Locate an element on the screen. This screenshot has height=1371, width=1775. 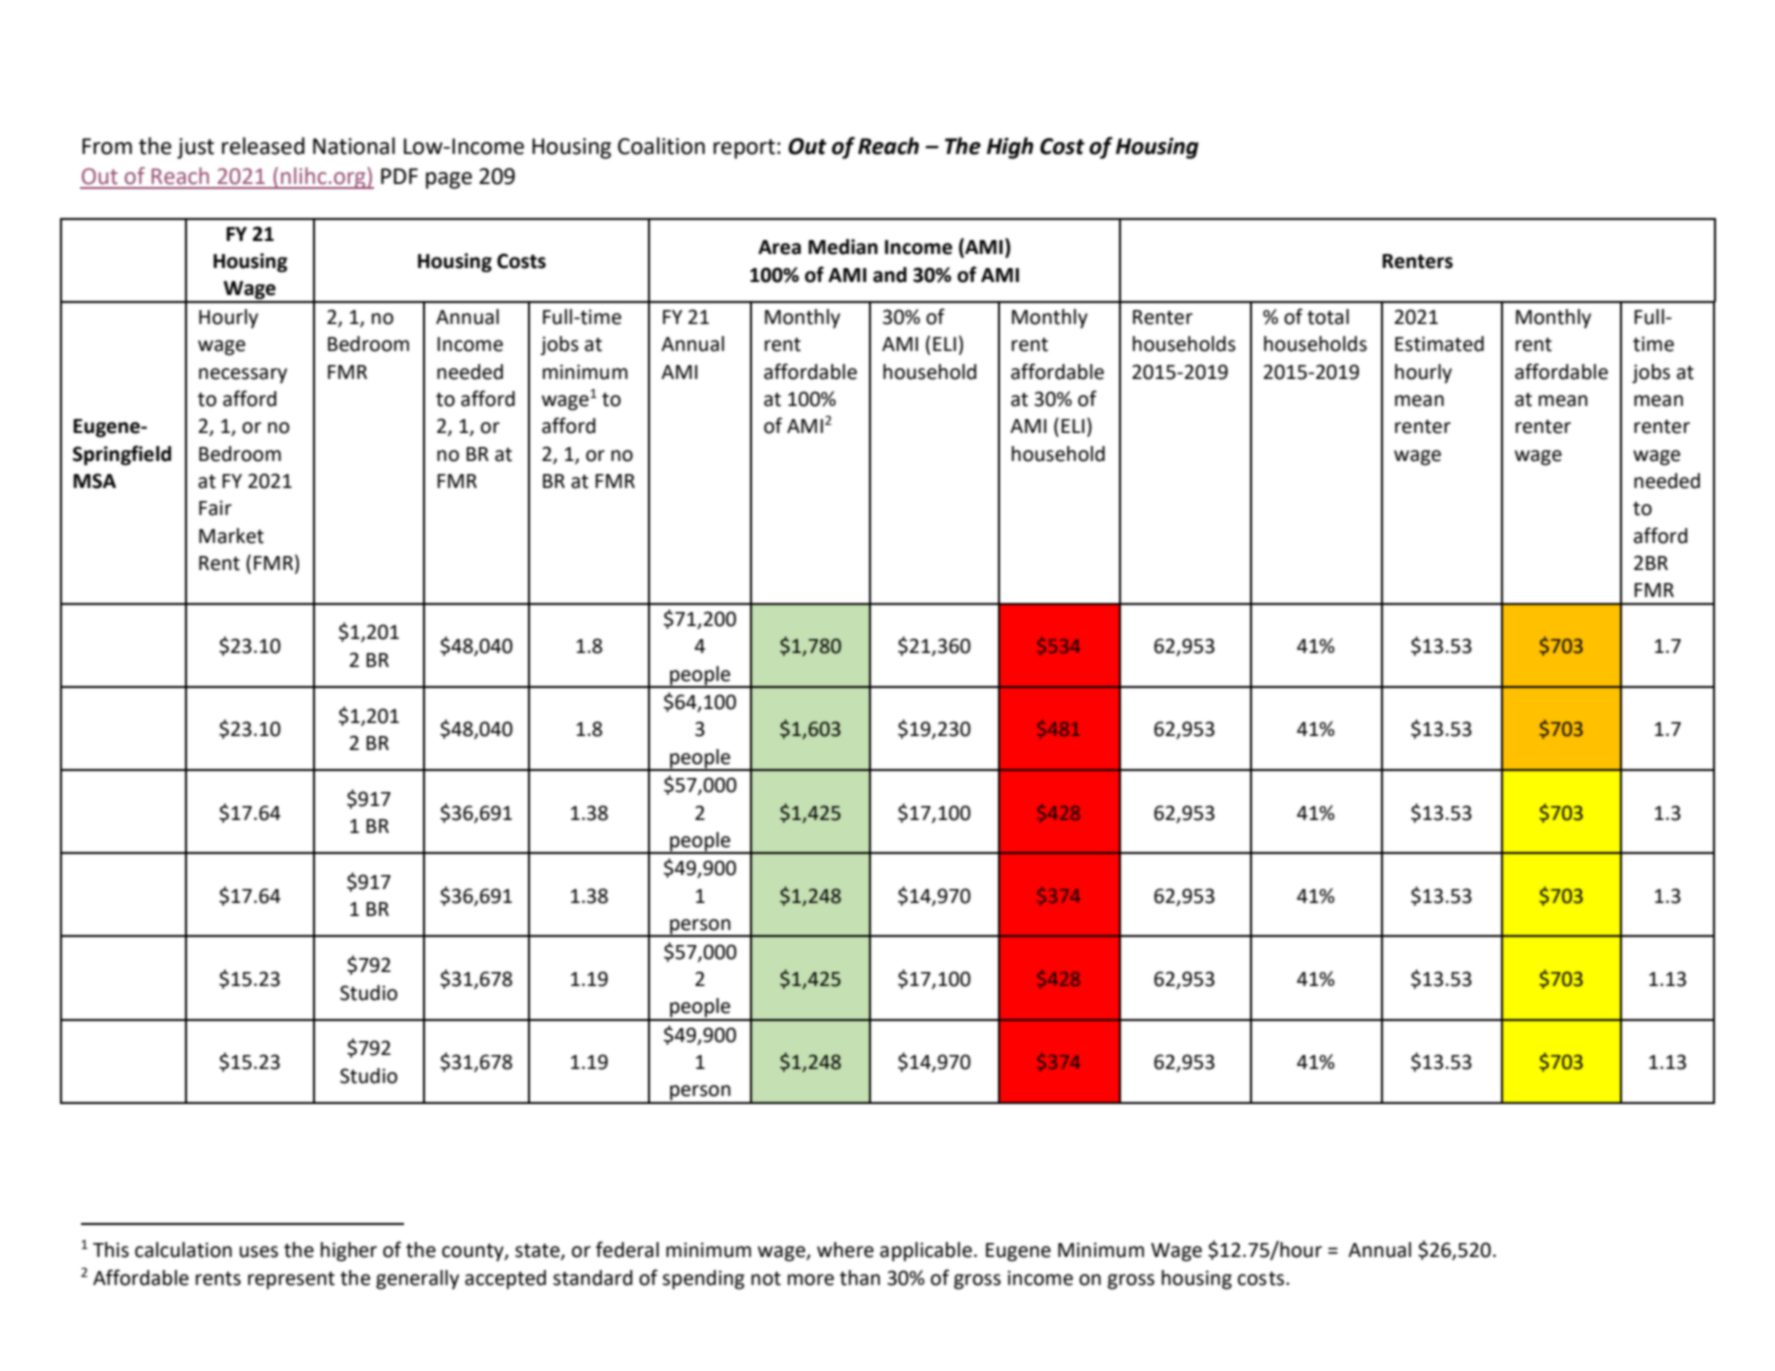
Market is located at coordinates (231, 536).
